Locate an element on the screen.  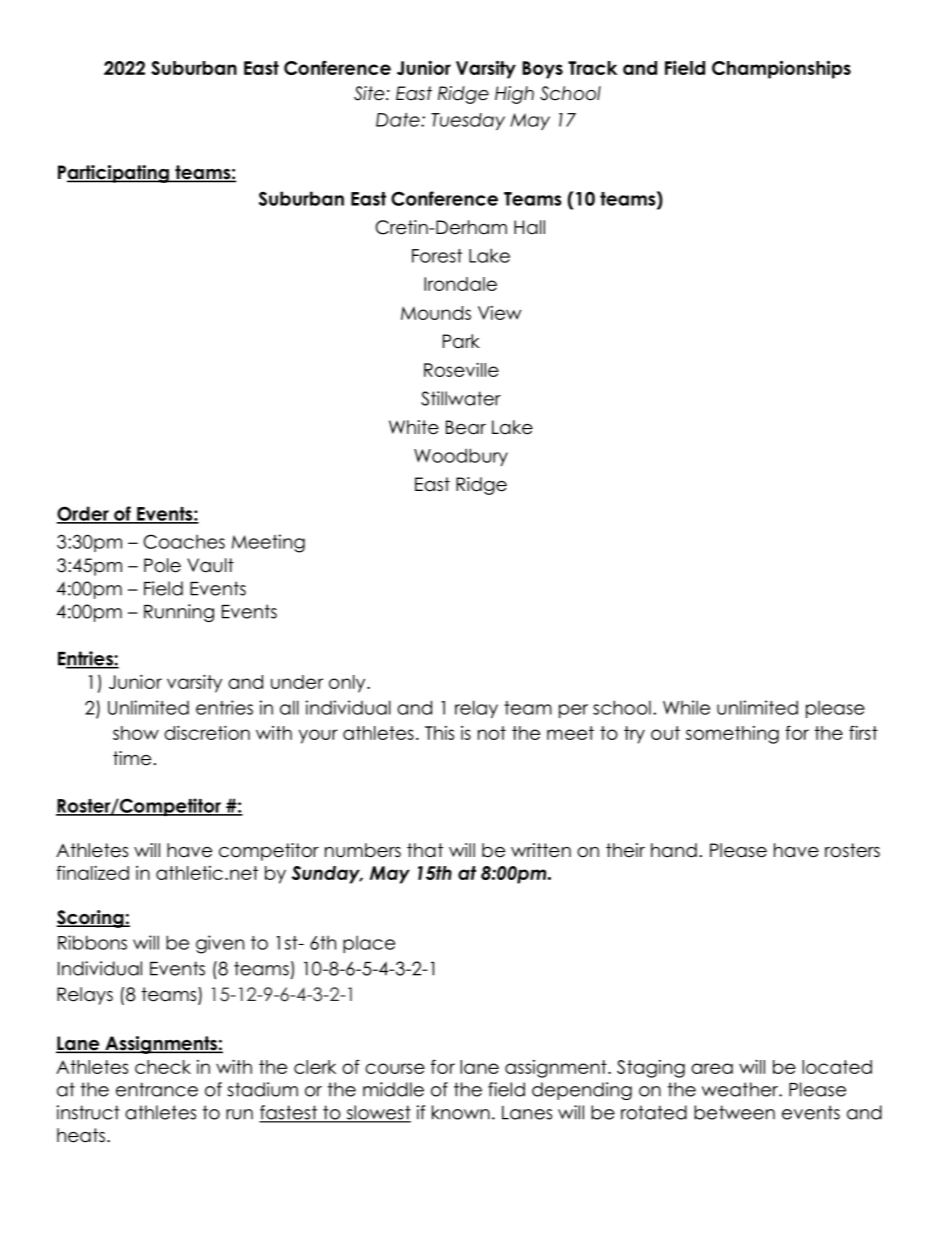
Order is located at coordinates (84, 514).
